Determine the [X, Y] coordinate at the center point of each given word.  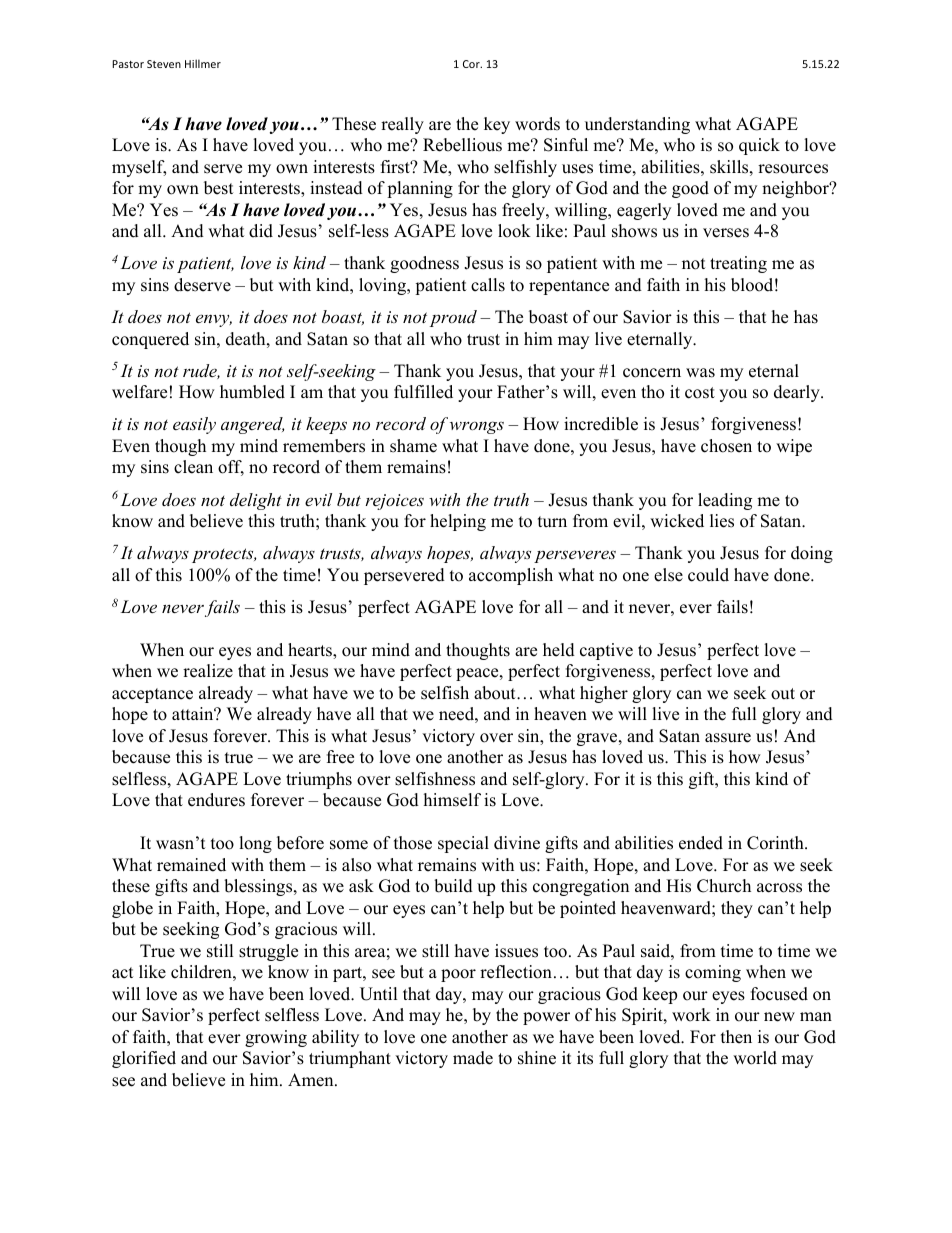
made [473, 1058]
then [736, 1037]
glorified [144, 1059]
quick [759, 146]
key [497, 125]
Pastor [128, 64]
